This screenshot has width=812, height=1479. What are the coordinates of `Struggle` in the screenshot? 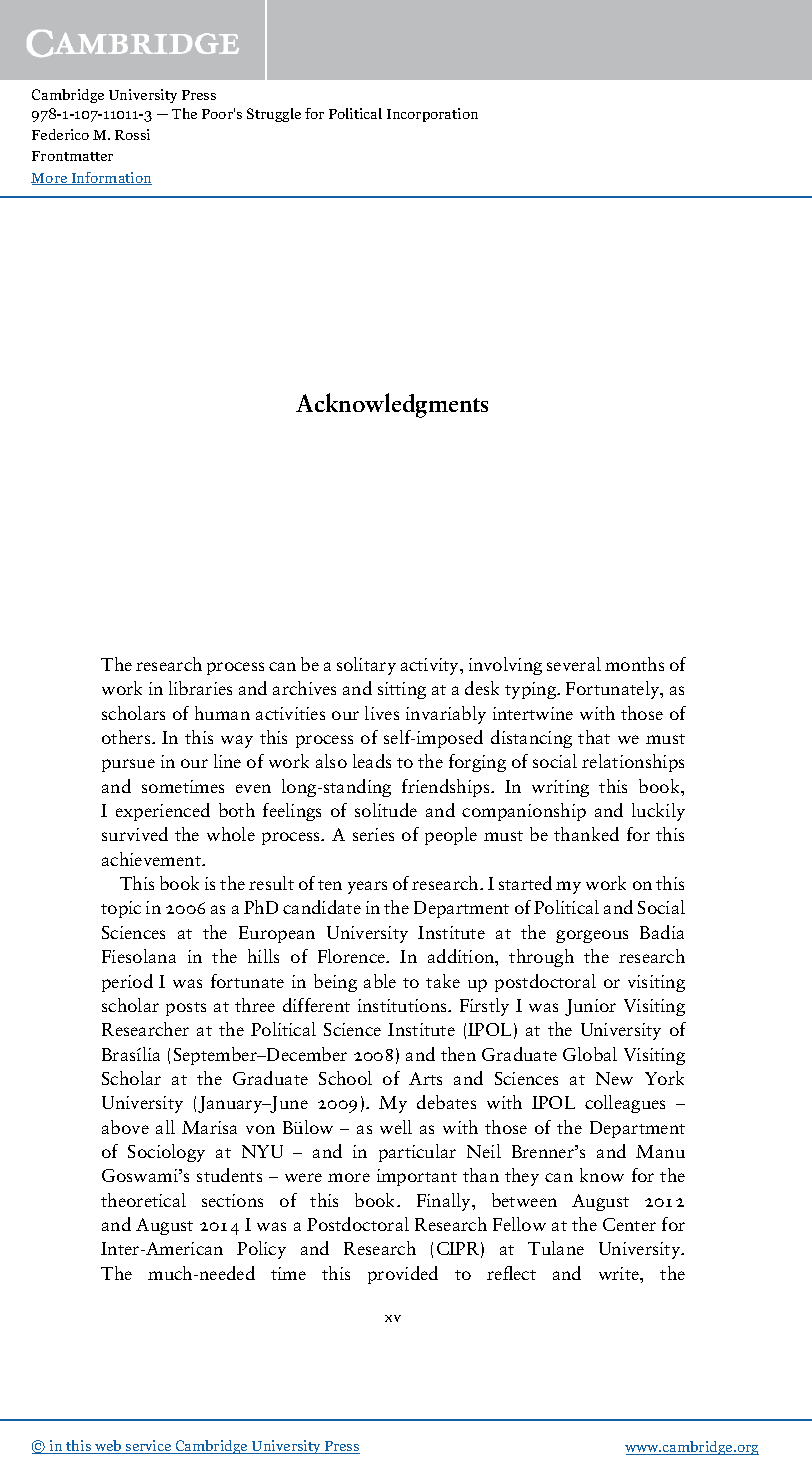 It's located at (274, 115).
